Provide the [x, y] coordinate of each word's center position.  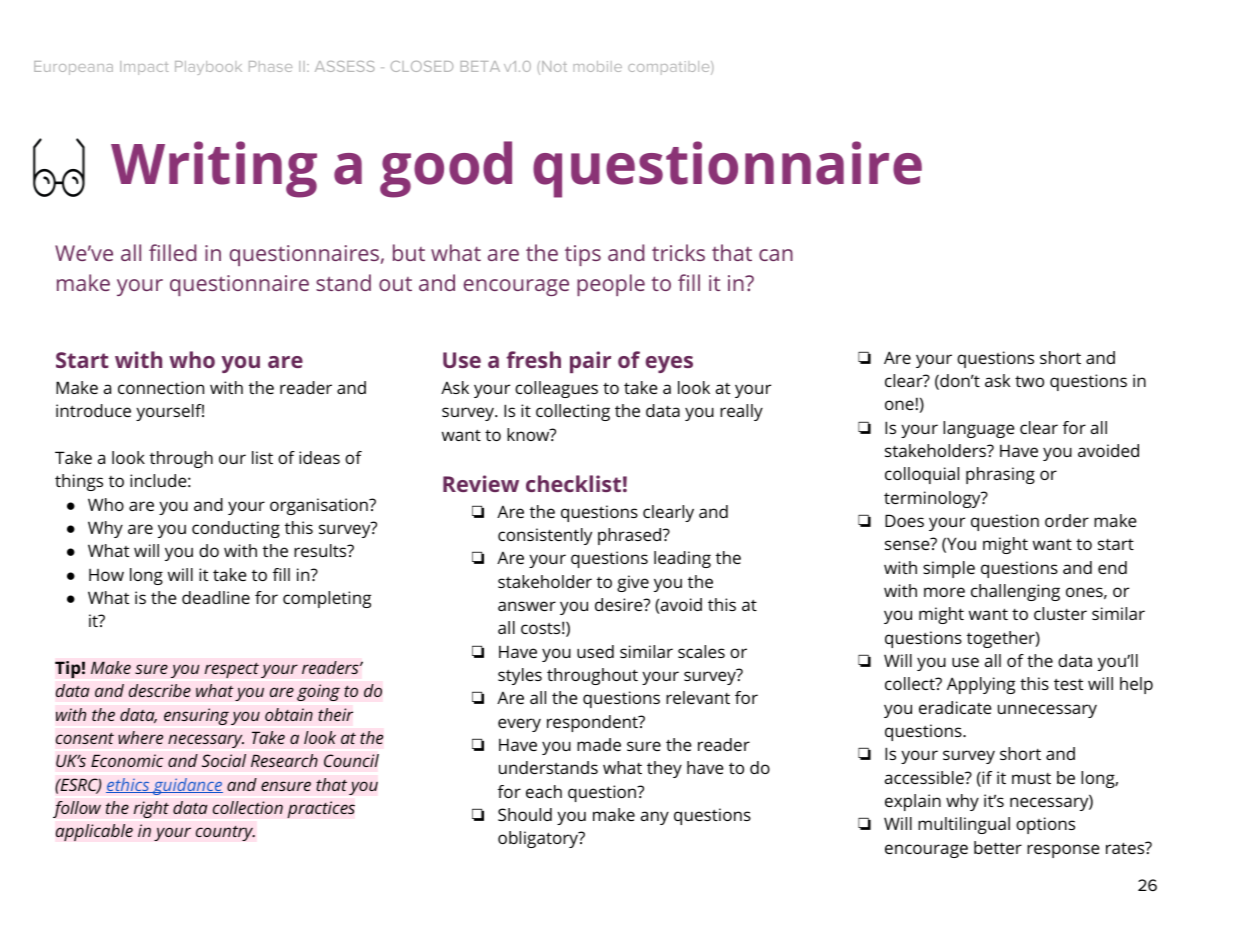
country [225, 833]
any [655, 818]
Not [554, 66]
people [611, 285]
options [1045, 825]
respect [232, 670]
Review [481, 483]
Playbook [208, 68]
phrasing [1000, 475]
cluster [1060, 613]
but [409, 252]
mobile [597, 66]
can [776, 255]
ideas [319, 457]
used [595, 651]
